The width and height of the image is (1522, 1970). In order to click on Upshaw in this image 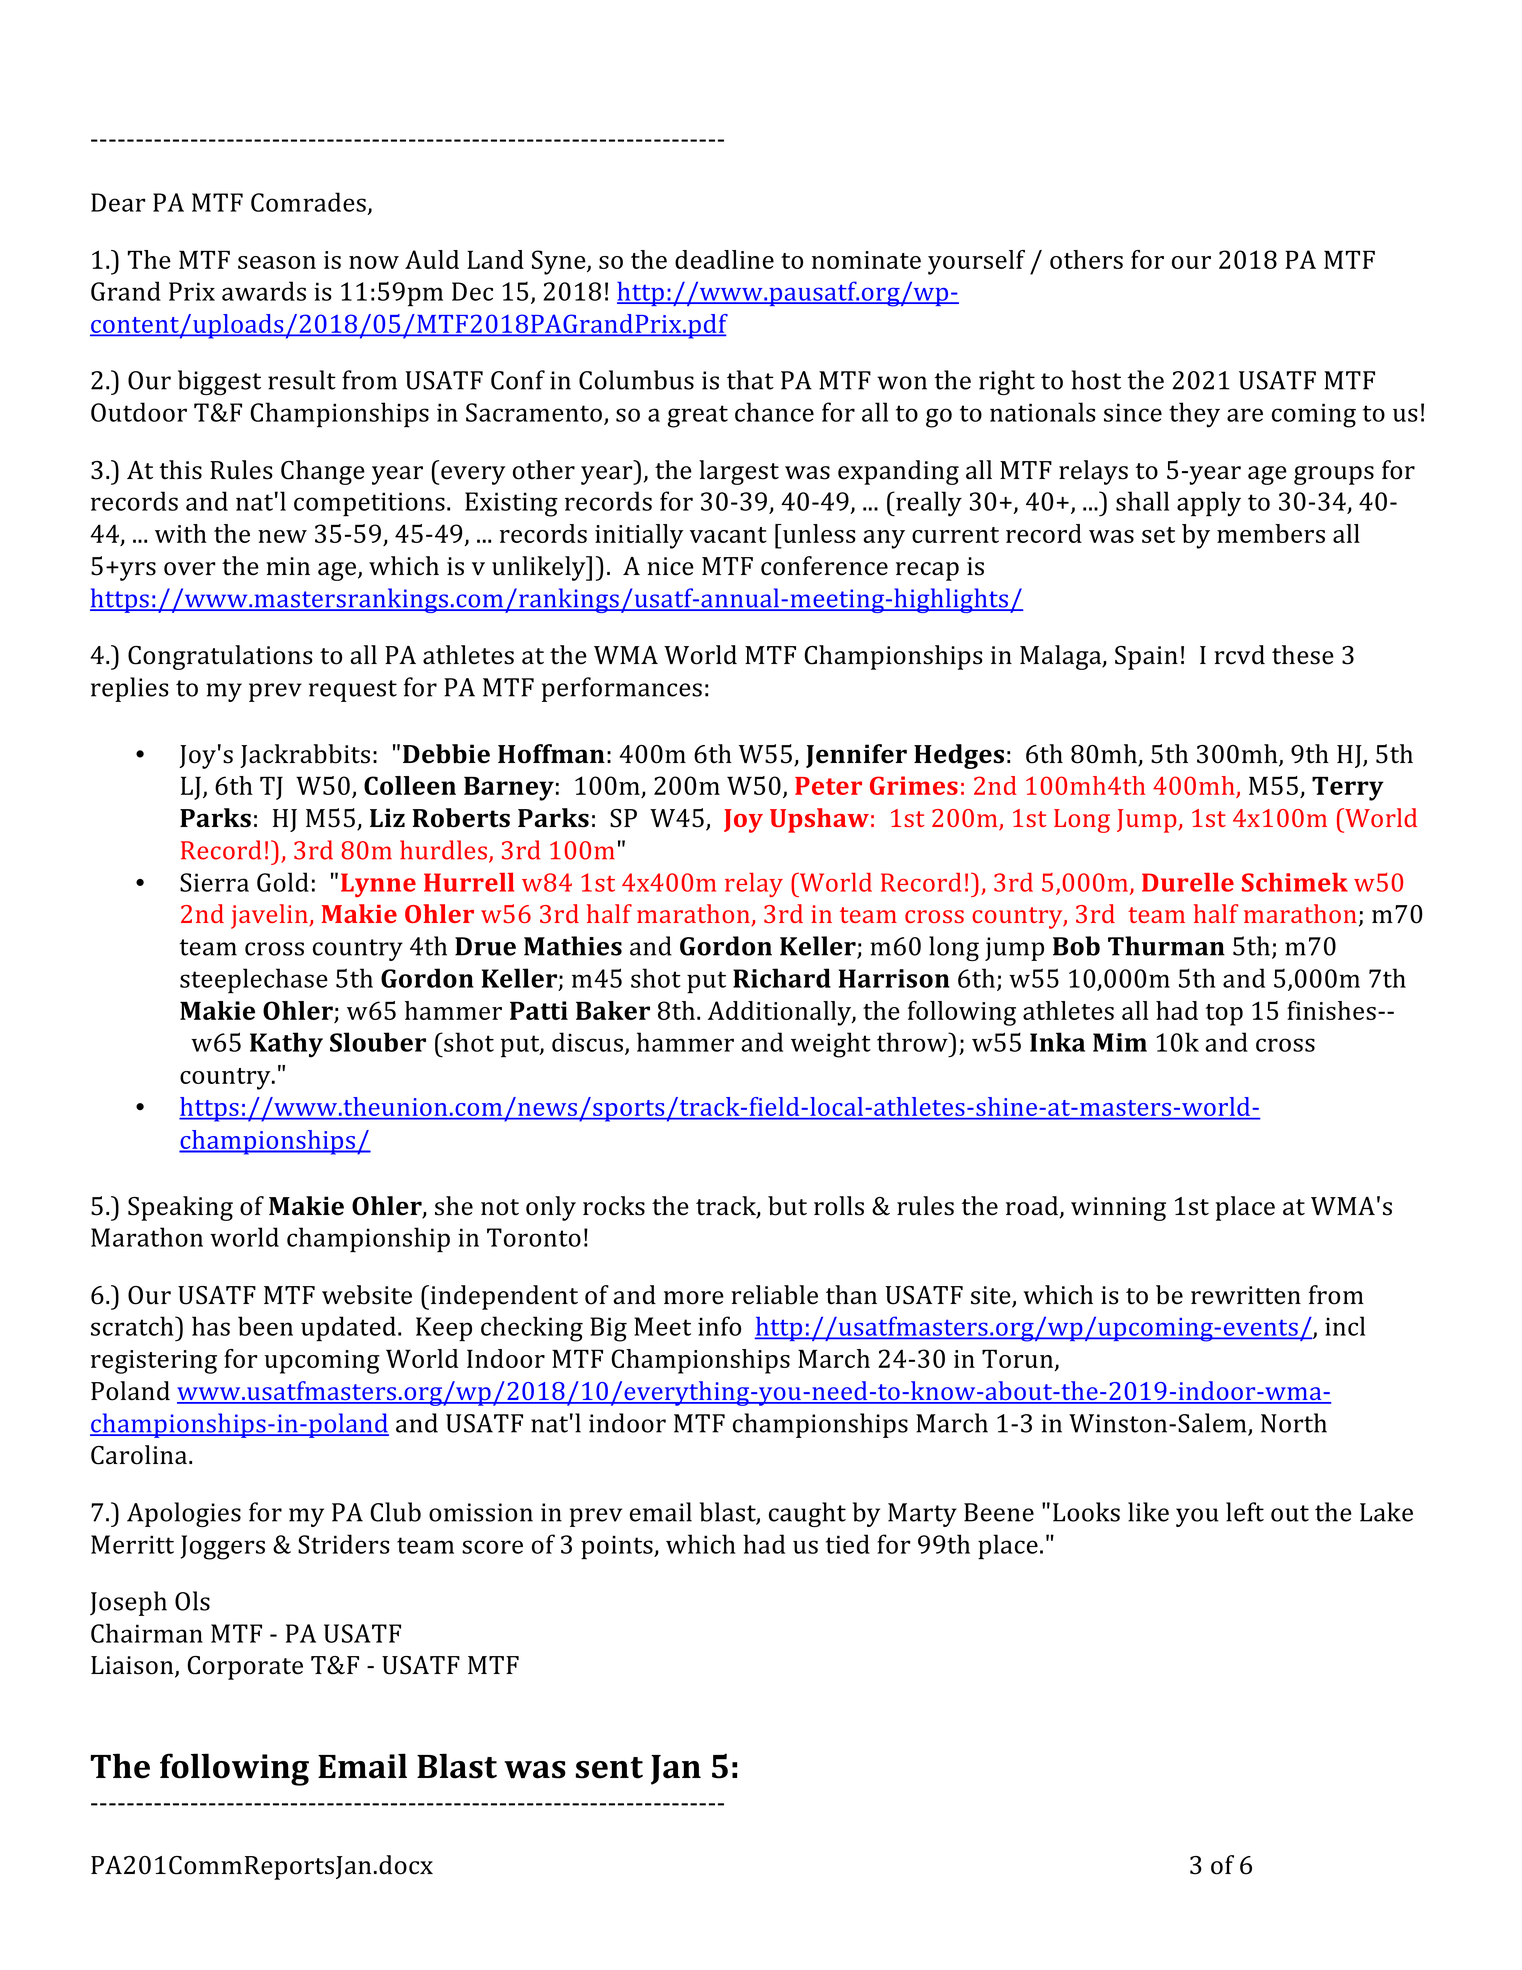, I will do `click(819, 820)`.
